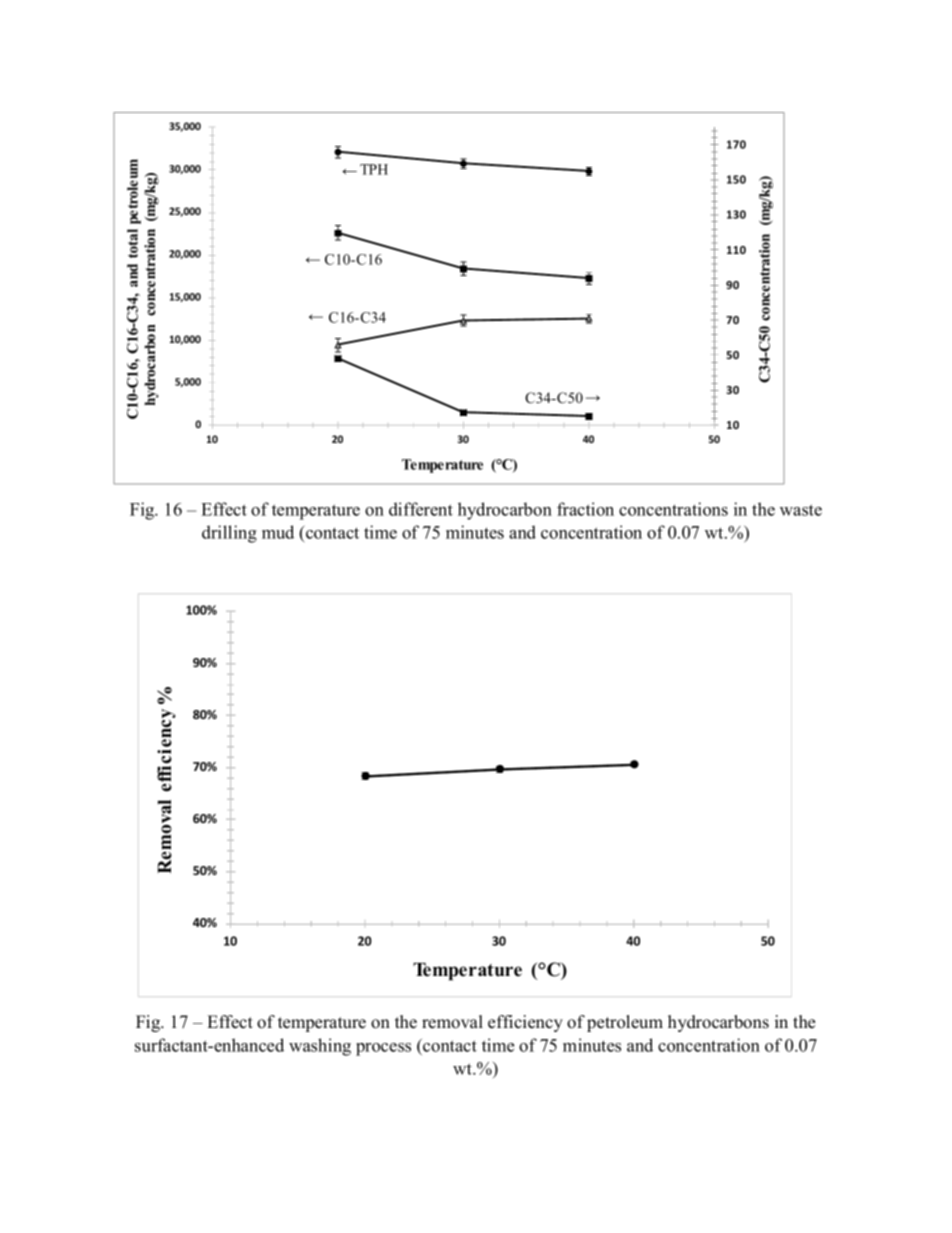 Image resolution: width=952 pixels, height=1233 pixels. What do you see at coordinates (374, 169) in the screenshot?
I see `TPH` at bounding box center [374, 169].
